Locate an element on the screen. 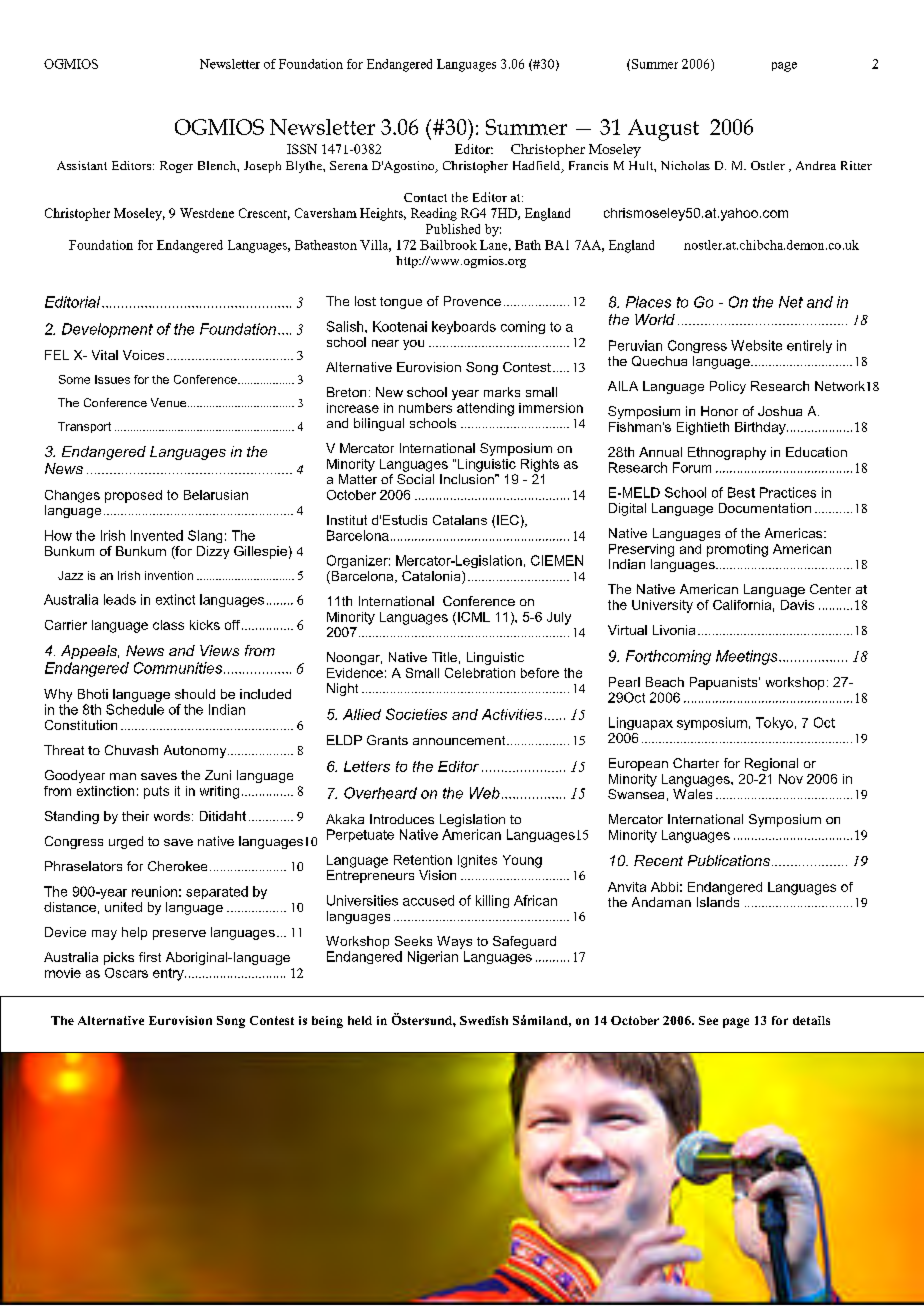 The width and height of the screenshot is (924, 1308). Andrea is located at coordinates (816, 165).
